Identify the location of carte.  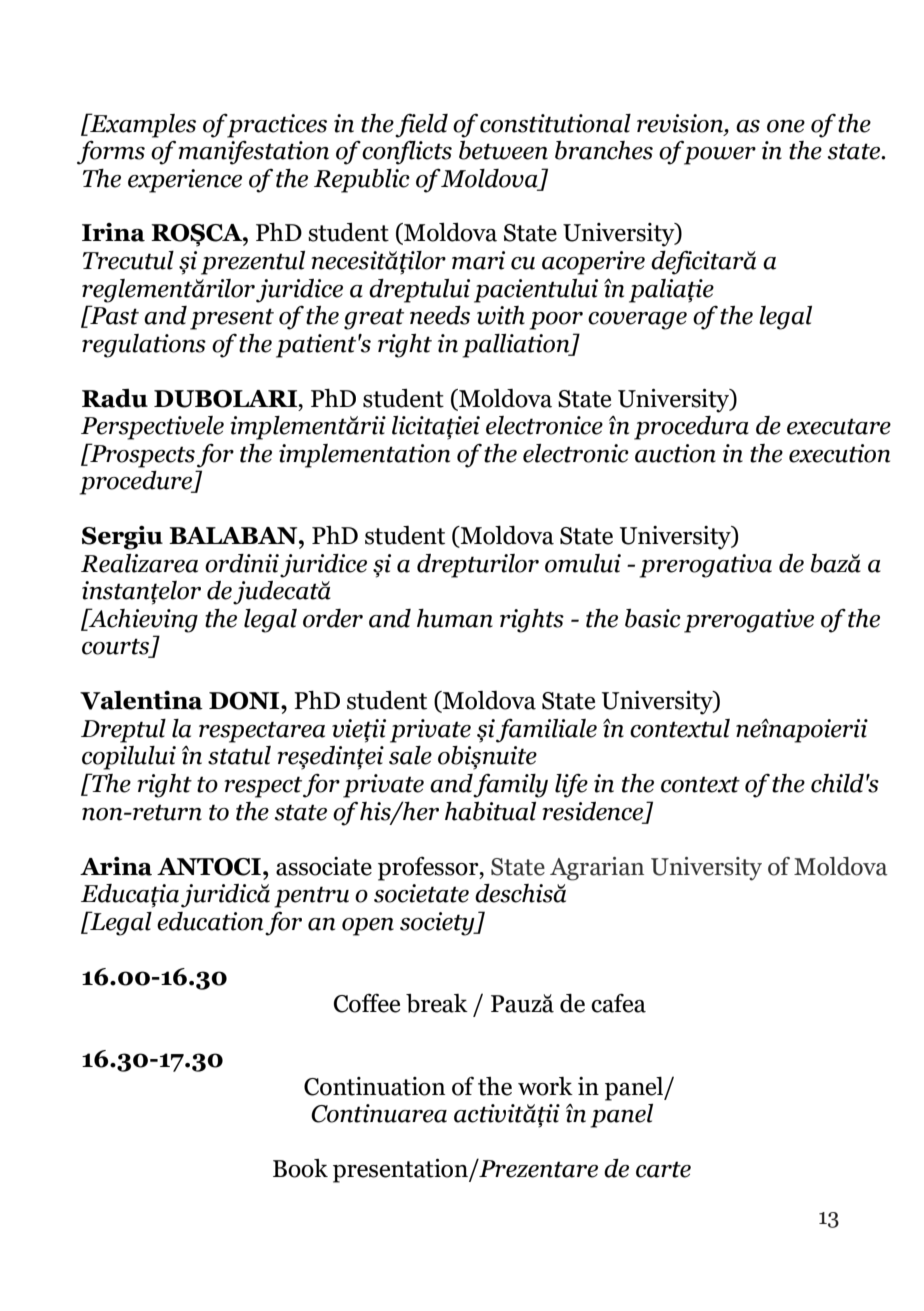
(663, 1169).
